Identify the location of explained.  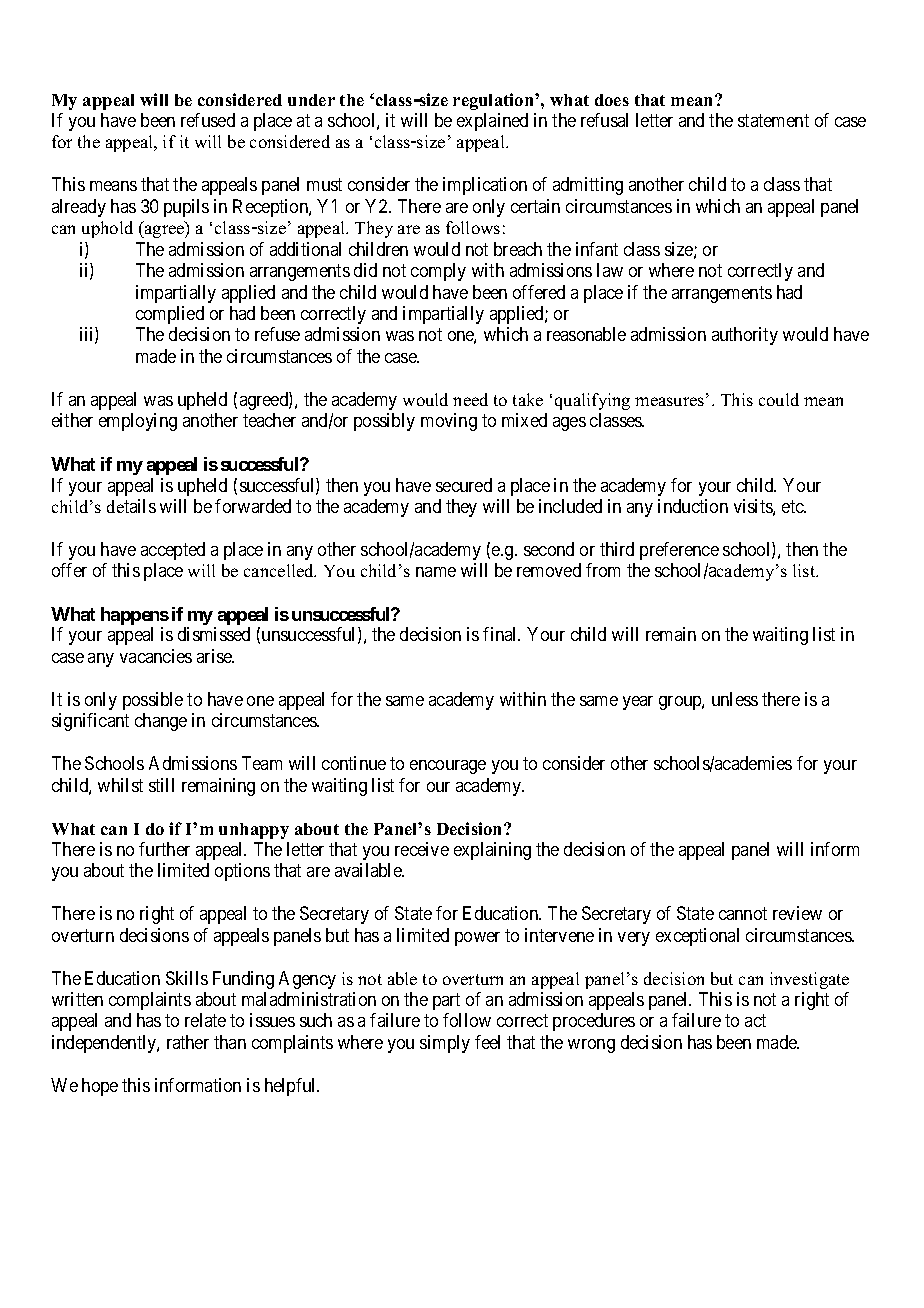
(492, 122).
